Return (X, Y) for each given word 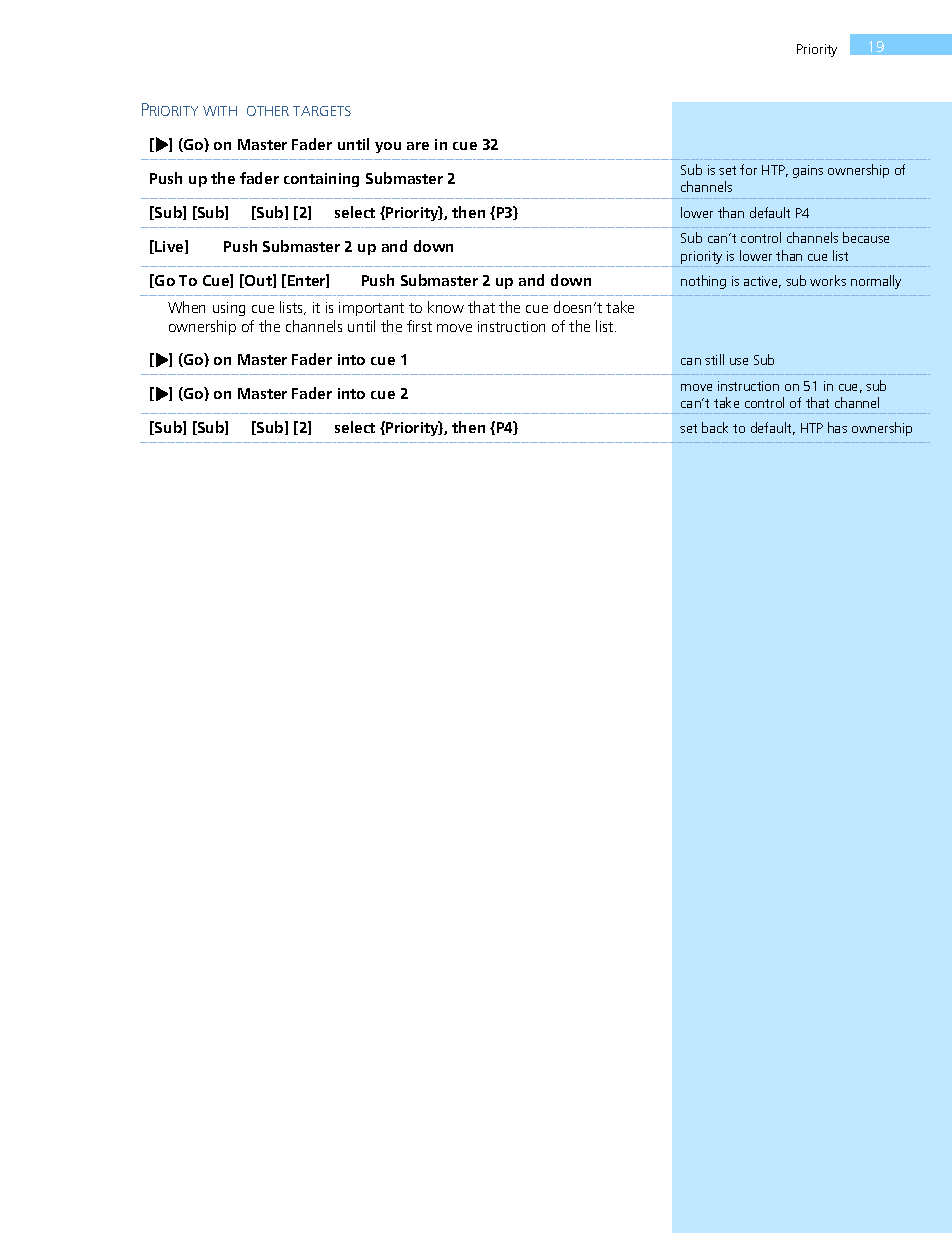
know (446, 307)
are (418, 146)
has (837, 427)
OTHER (268, 111)
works (828, 280)
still (714, 359)
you (388, 147)
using (229, 309)
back (715, 427)
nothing (703, 282)
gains (808, 171)
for (748, 169)
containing (321, 180)
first (419, 326)
